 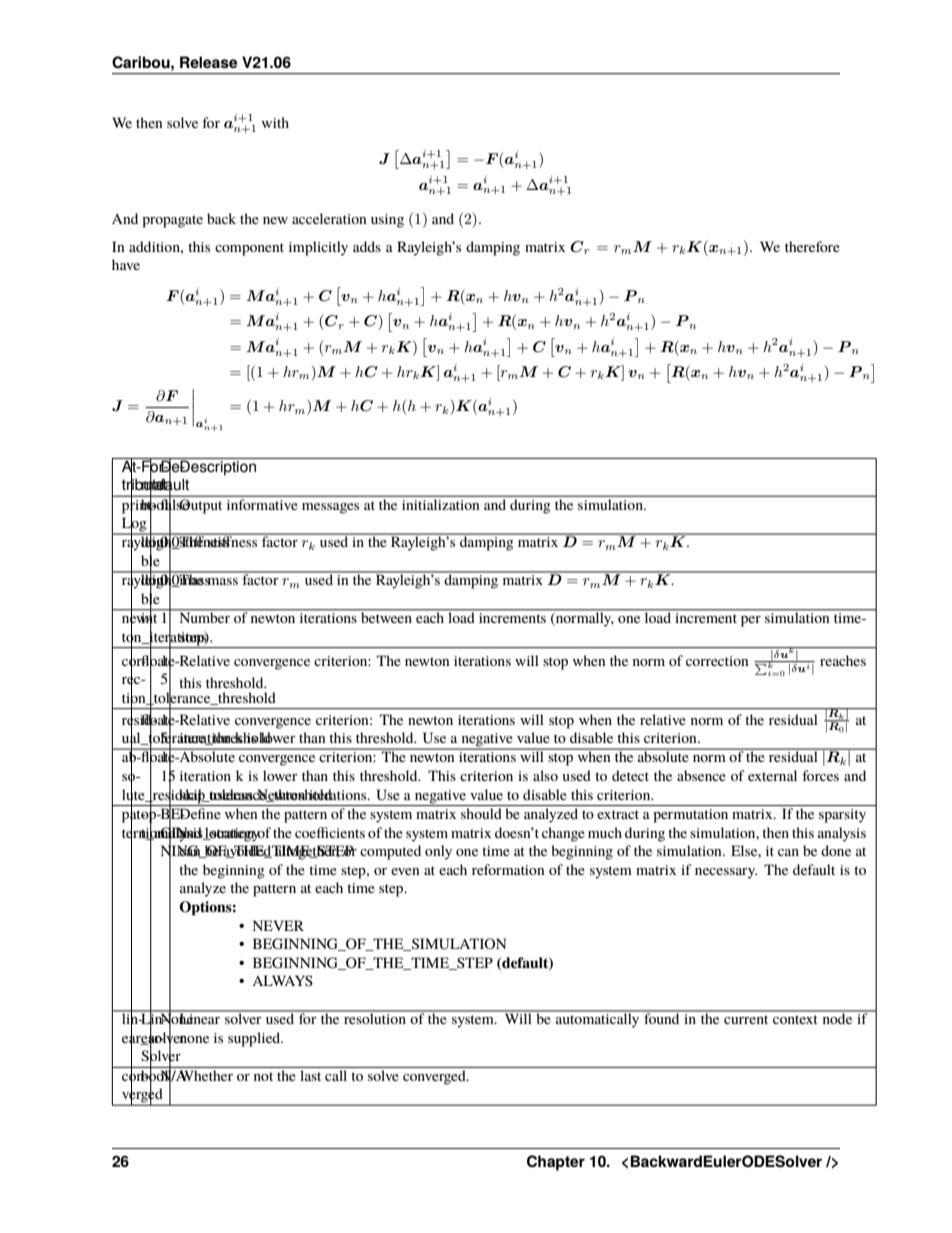 I want to click on current, so click(x=746, y=1019).
